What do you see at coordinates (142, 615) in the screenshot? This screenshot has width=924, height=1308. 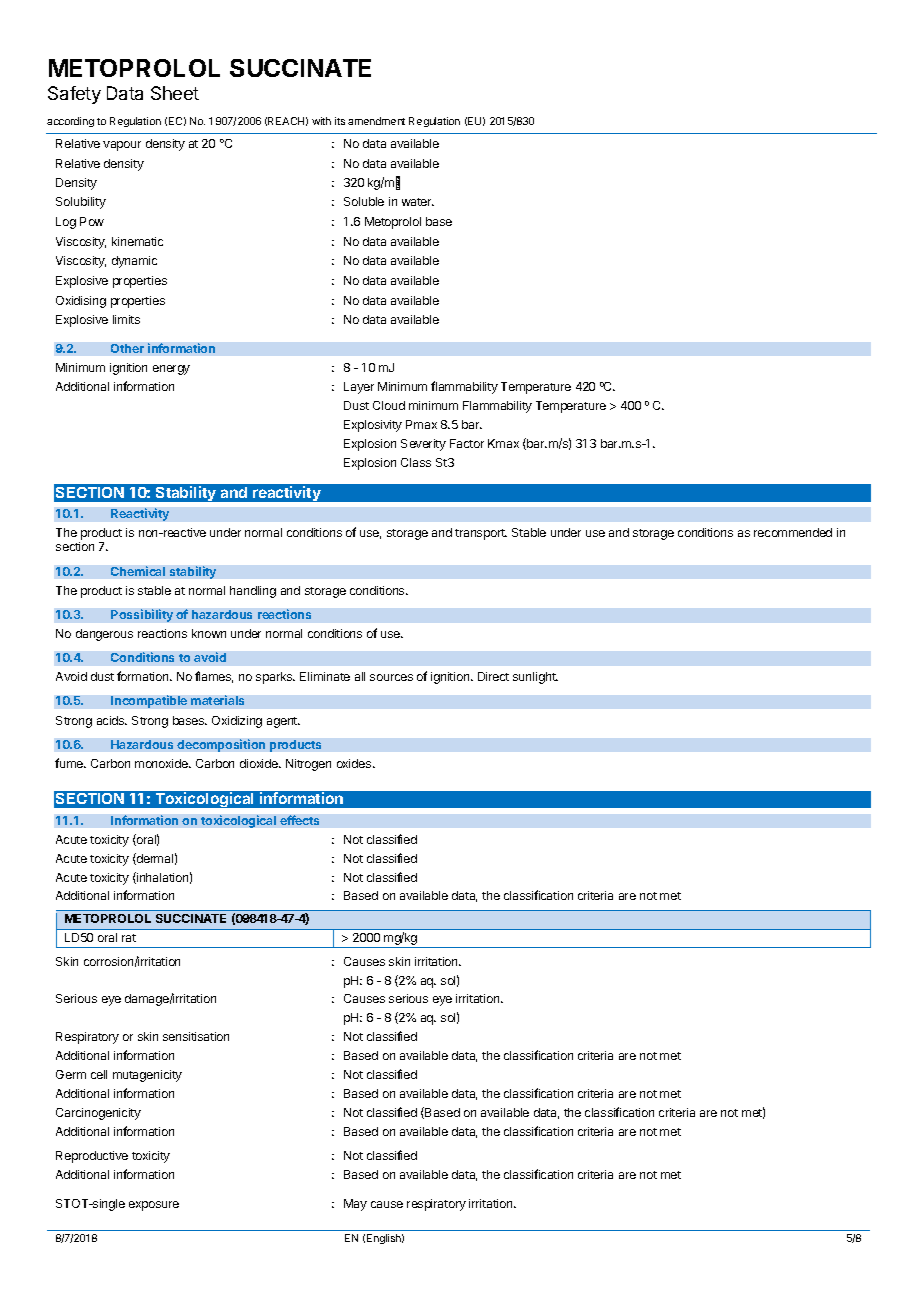 I see `Possibility` at bounding box center [142, 615].
